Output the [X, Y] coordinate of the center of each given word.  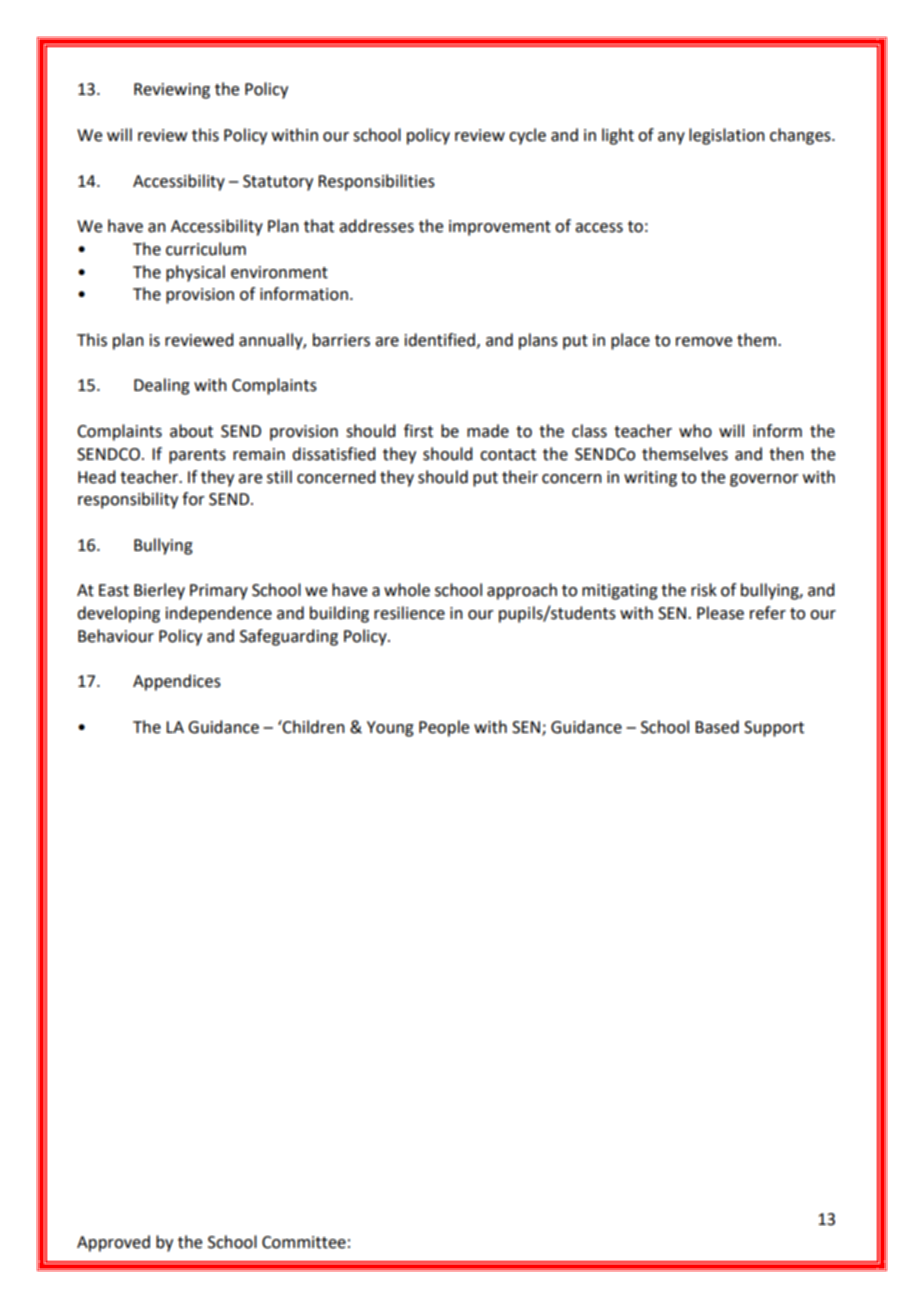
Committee [304, 1242]
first [418, 431]
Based [717, 727]
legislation [727, 136]
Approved [113, 1243]
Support [774, 729]
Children [313, 727]
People [444, 728]
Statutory [278, 183]
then [786, 454]
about [191, 431]
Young [390, 729]
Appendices [177, 682]
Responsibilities [376, 182]
